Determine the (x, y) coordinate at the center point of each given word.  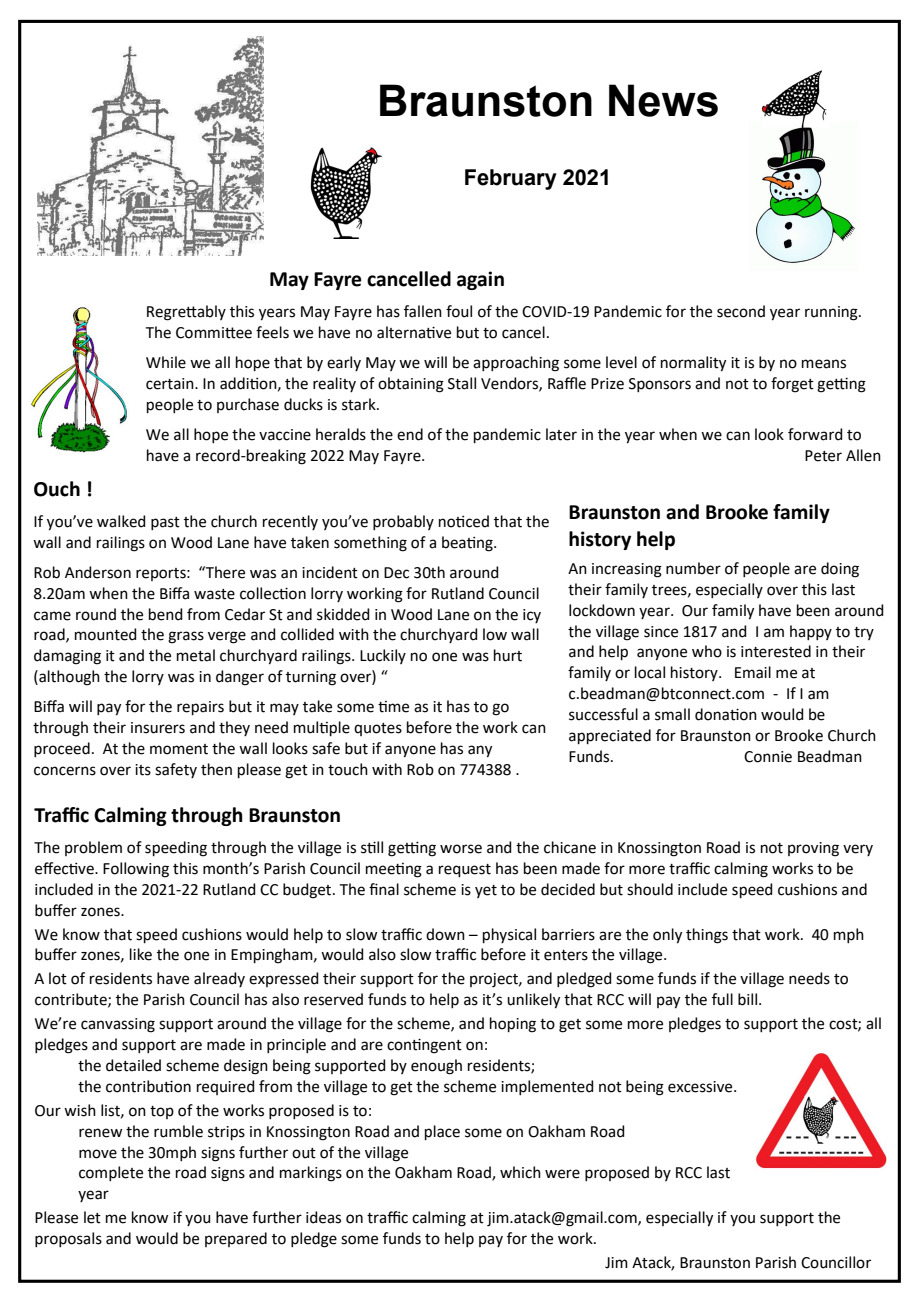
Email (753, 672)
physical (509, 935)
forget (792, 385)
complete (111, 1173)
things (707, 936)
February (511, 179)
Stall (462, 383)
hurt (508, 655)
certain (171, 384)
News (663, 100)
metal (196, 655)
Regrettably (186, 313)
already (219, 979)
